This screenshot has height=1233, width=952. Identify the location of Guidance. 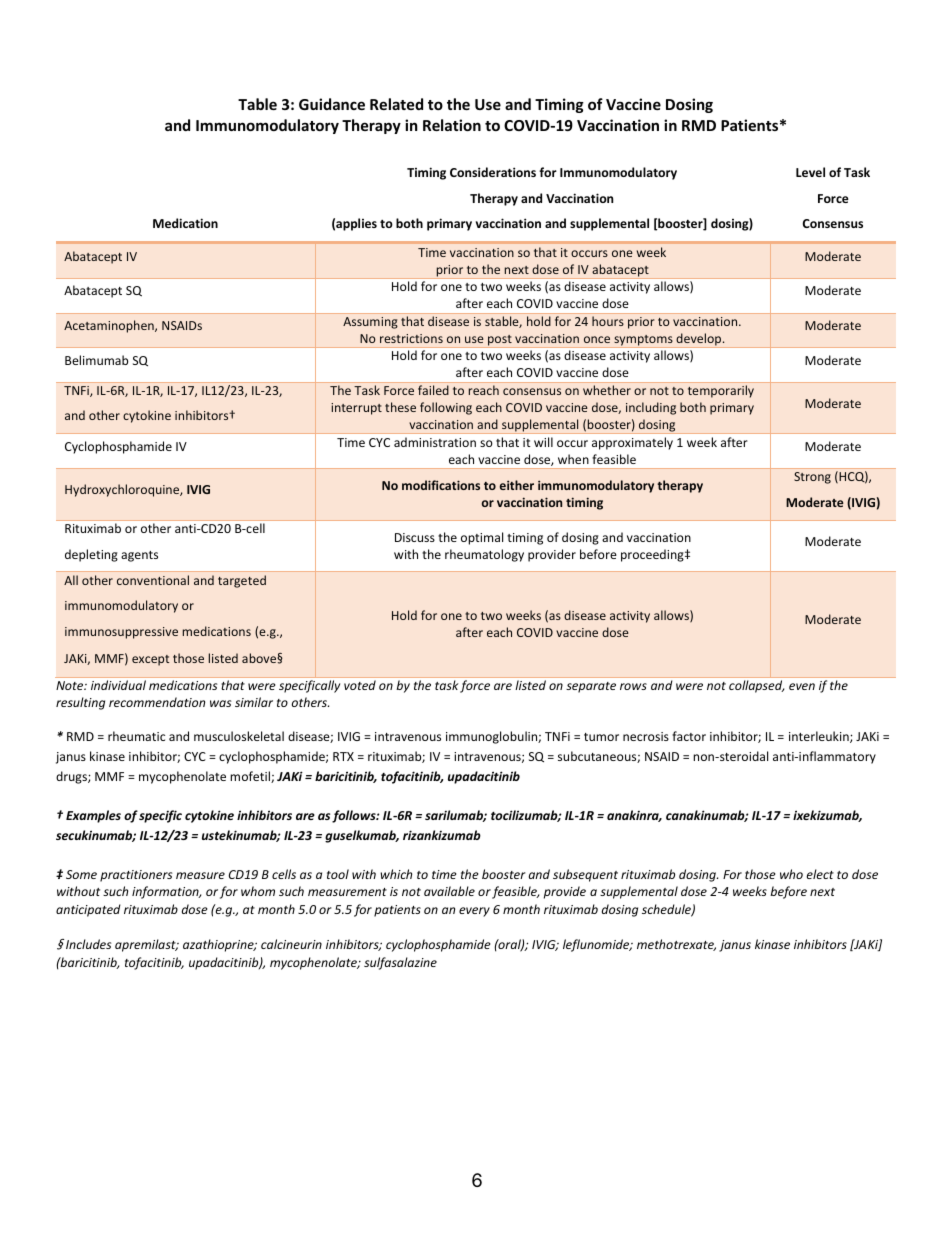
(332, 104).
